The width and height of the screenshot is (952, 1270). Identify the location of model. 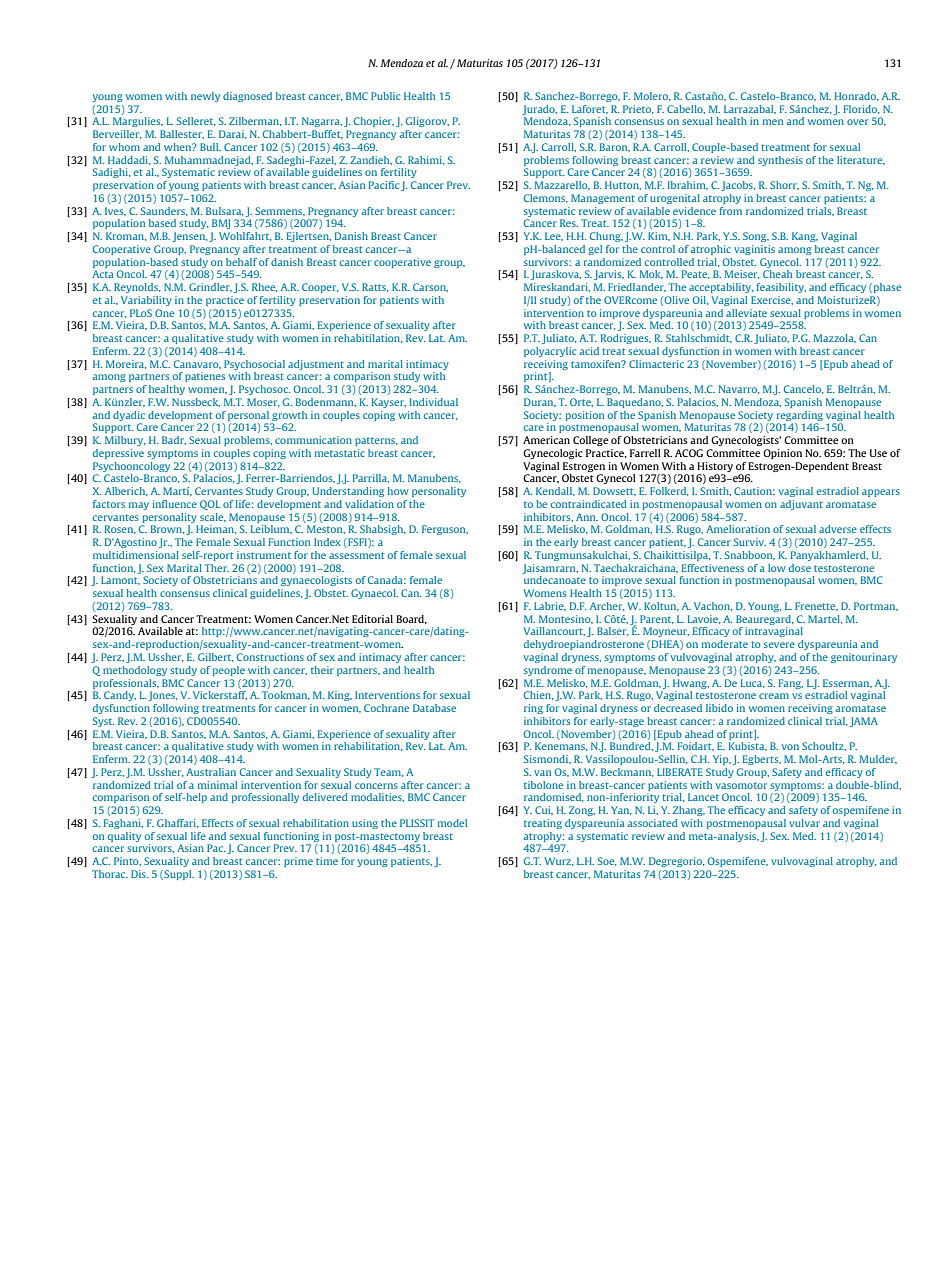
(452, 823).
